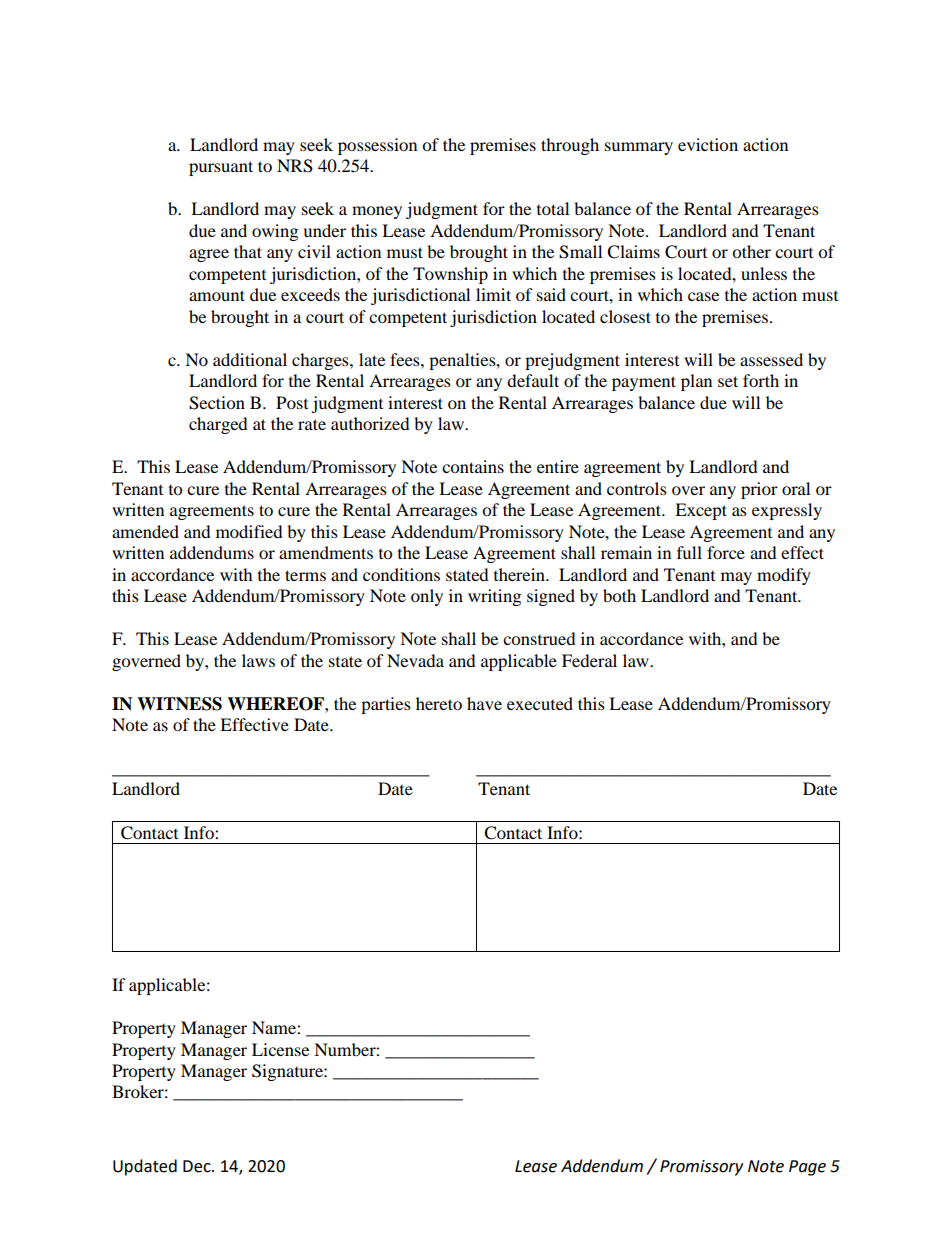 This image has width=952, height=1233. I want to click on eviction, so click(708, 144).
